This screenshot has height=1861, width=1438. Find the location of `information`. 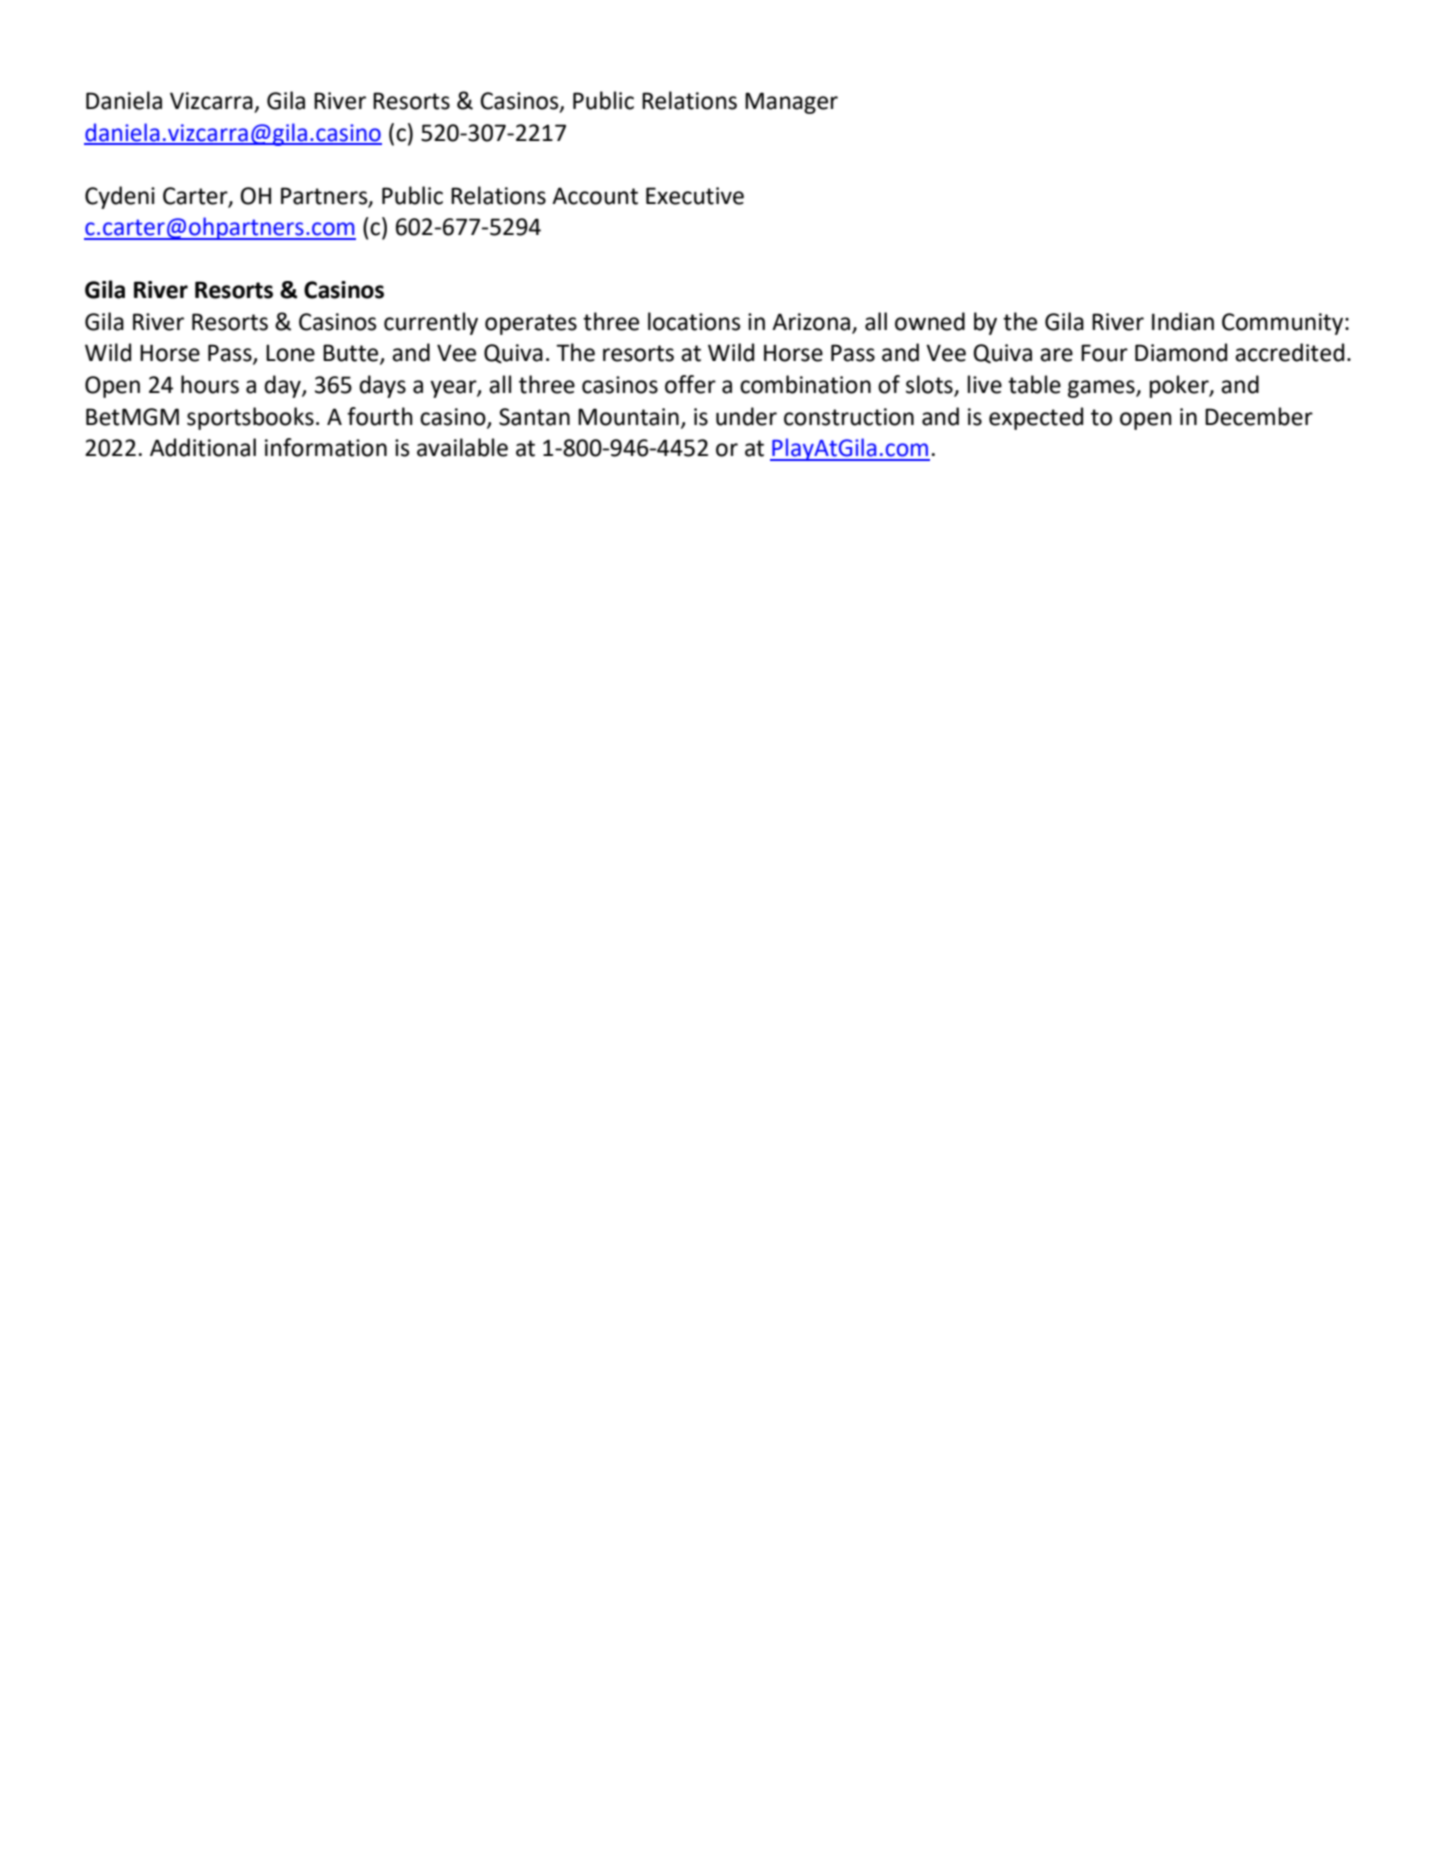

information is located at coordinates (326, 447).
